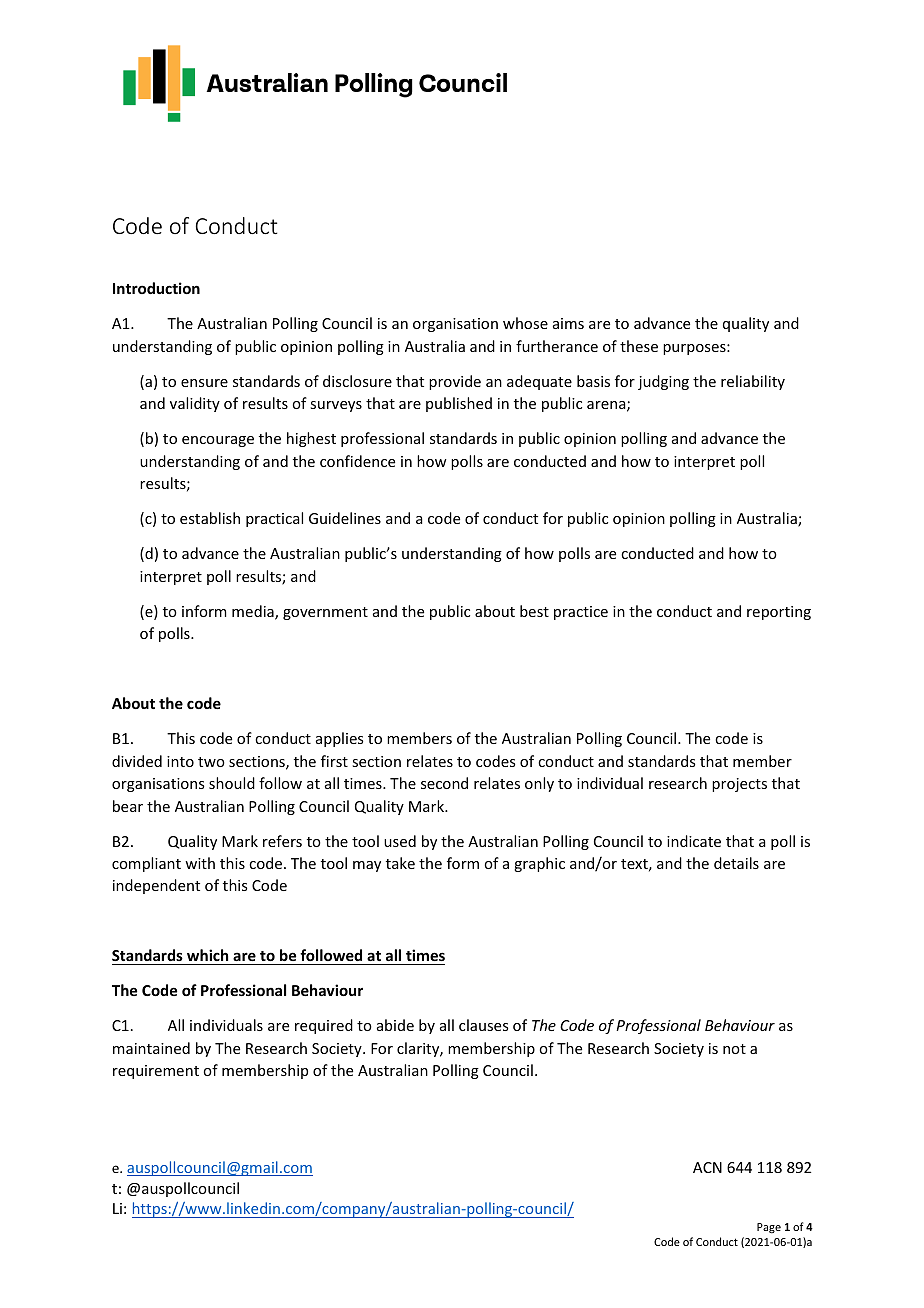  What do you see at coordinates (739, 785) in the screenshot?
I see `projects` at bounding box center [739, 785].
